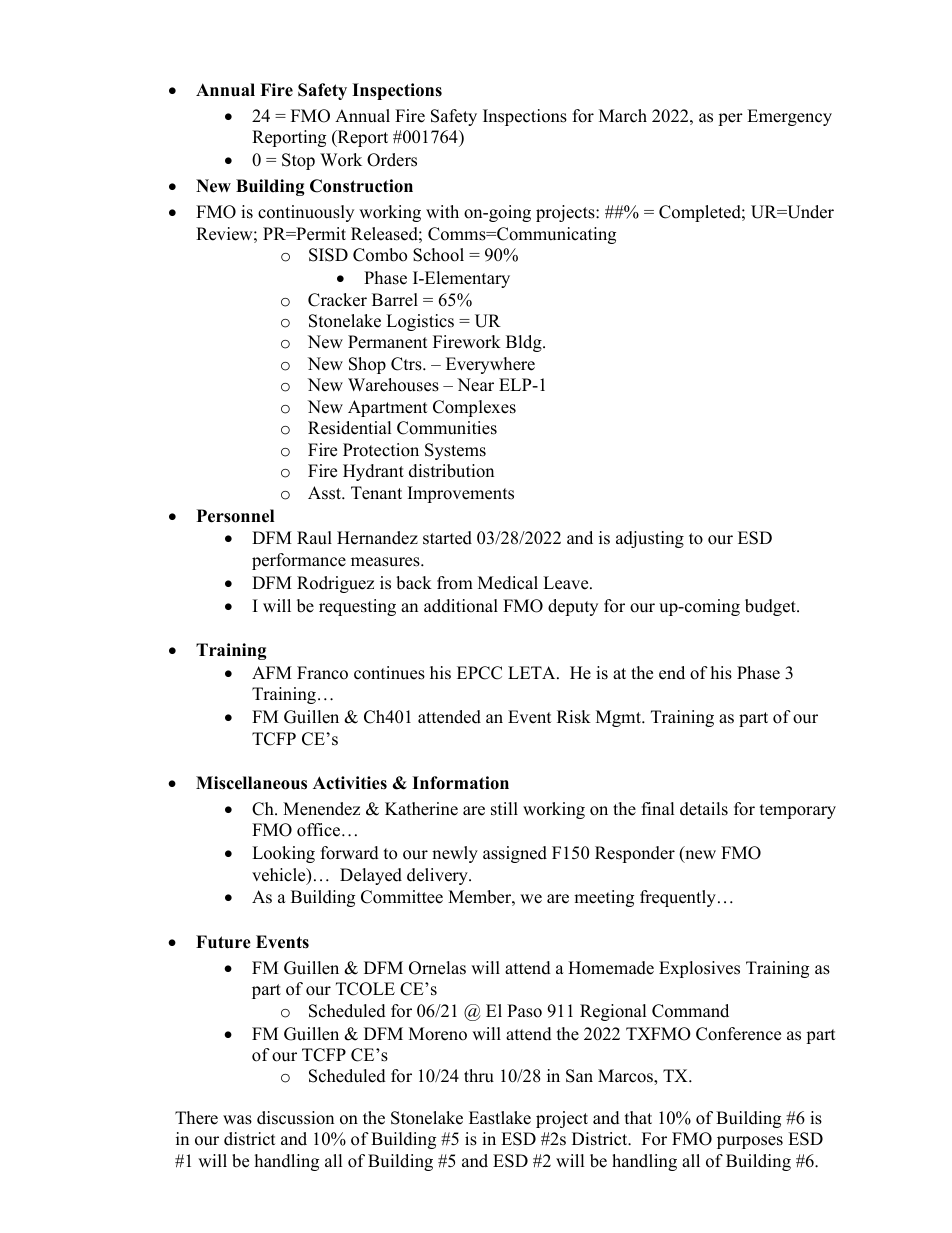 Image resolution: width=952 pixels, height=1233 pixels. Describe the element at coordinates (442, 211) in the document. I see `with` at that location.
